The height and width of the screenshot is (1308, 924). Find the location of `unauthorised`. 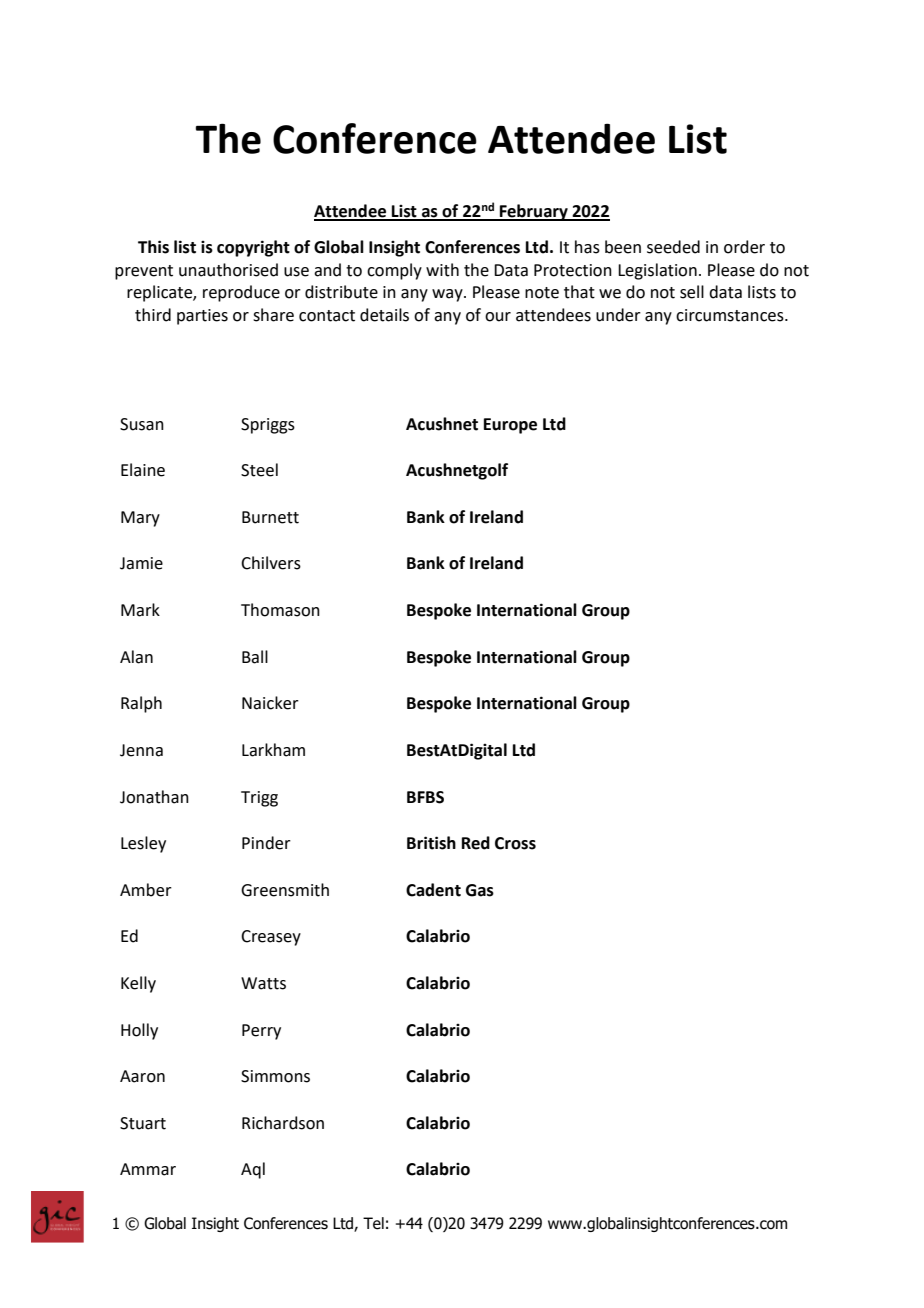

unauthorised is located at coordinates (228, 270).
